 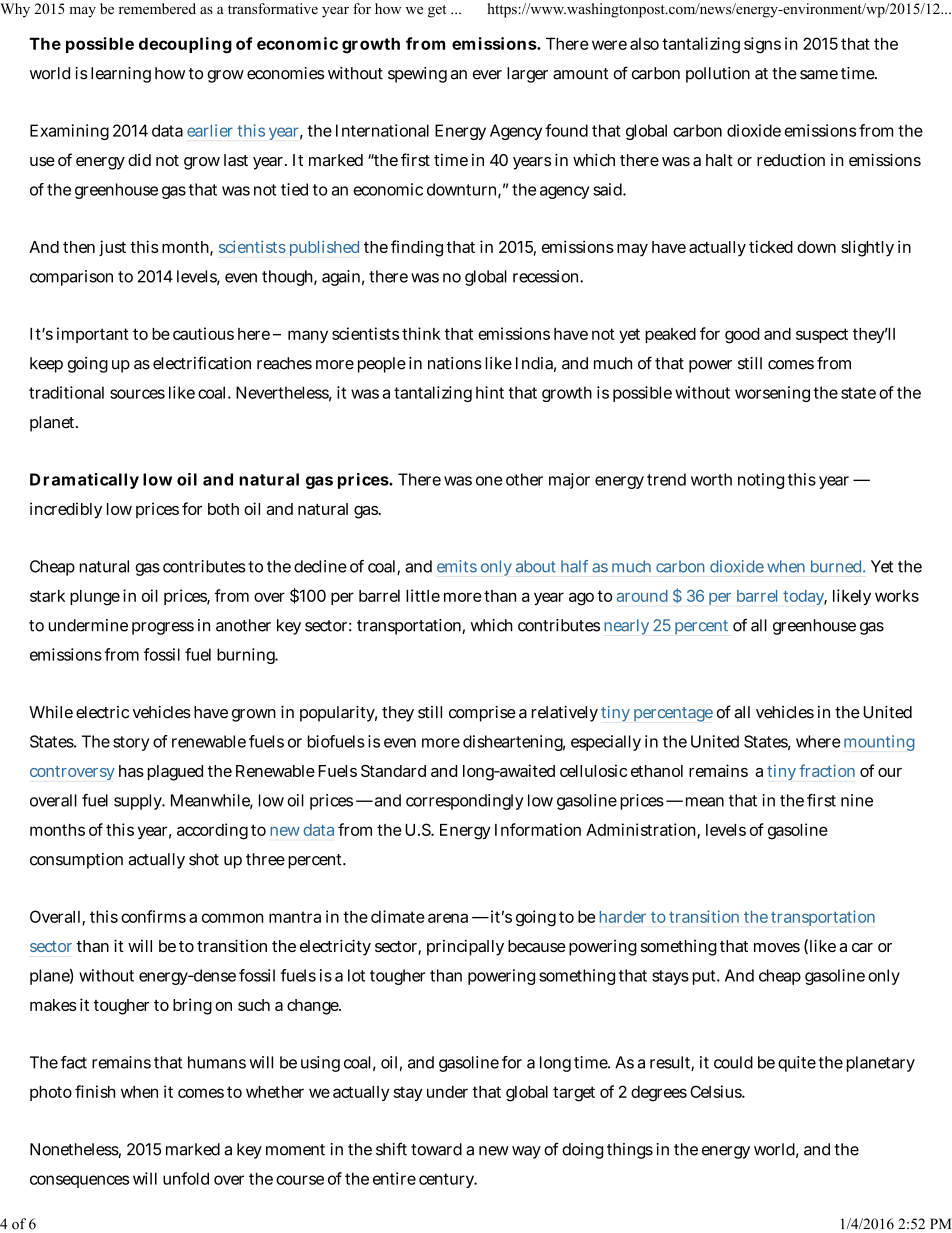 What do you see at coordinates (417, 75) in the screenshot?
I see `spewing` at bounding box center [417, 75].
